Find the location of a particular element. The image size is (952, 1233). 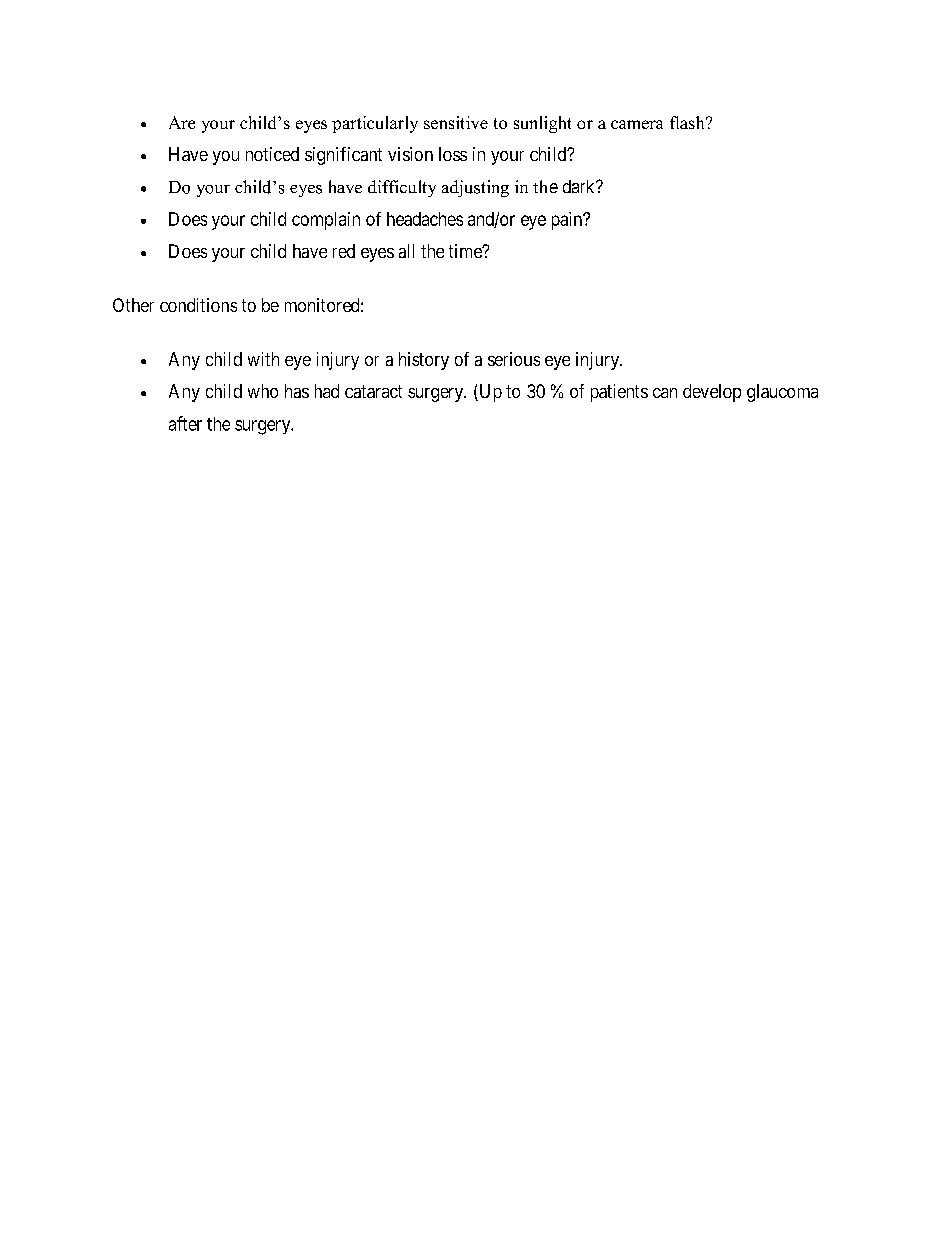

serious is located at coordinates (514, 359).
